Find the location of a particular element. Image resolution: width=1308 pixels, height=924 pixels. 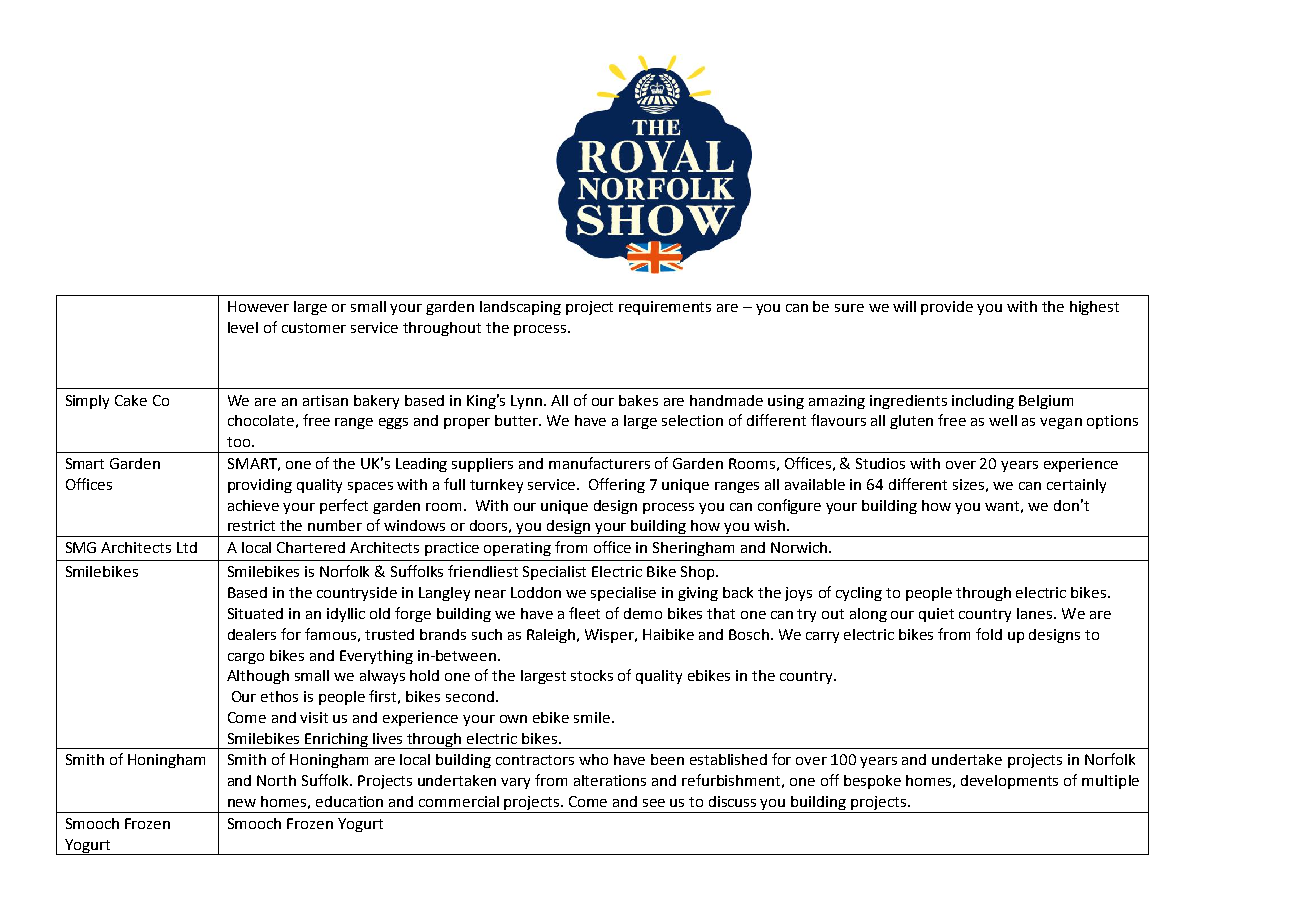

fold is located at coordinates (989, 634).
